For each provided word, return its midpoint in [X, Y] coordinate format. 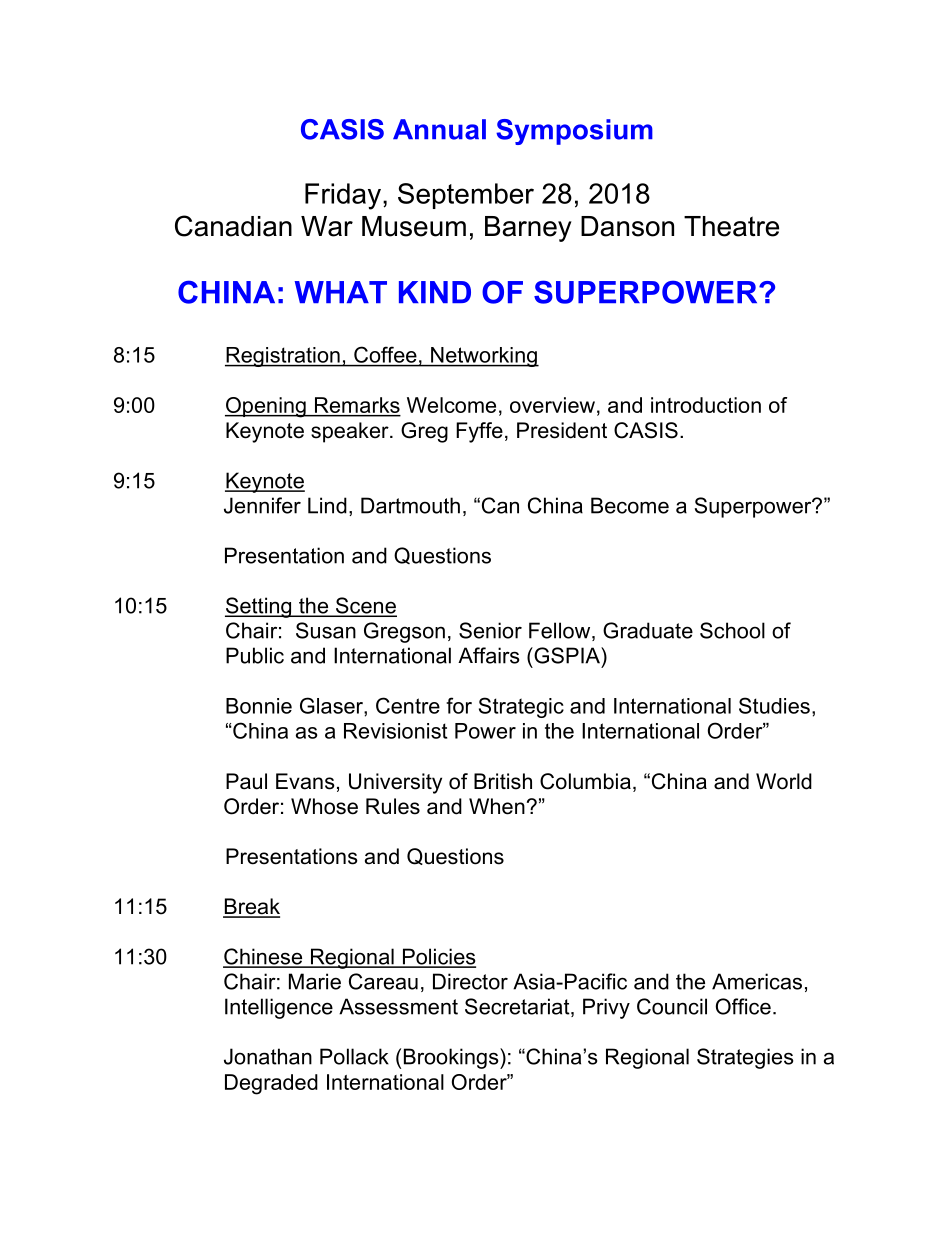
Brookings [452, 1058]
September [466, 196]
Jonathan [268, 1056]
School [732, 630]
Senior [490, 630]
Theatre [731, 226]
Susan [326, 630]
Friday [343, 196]
